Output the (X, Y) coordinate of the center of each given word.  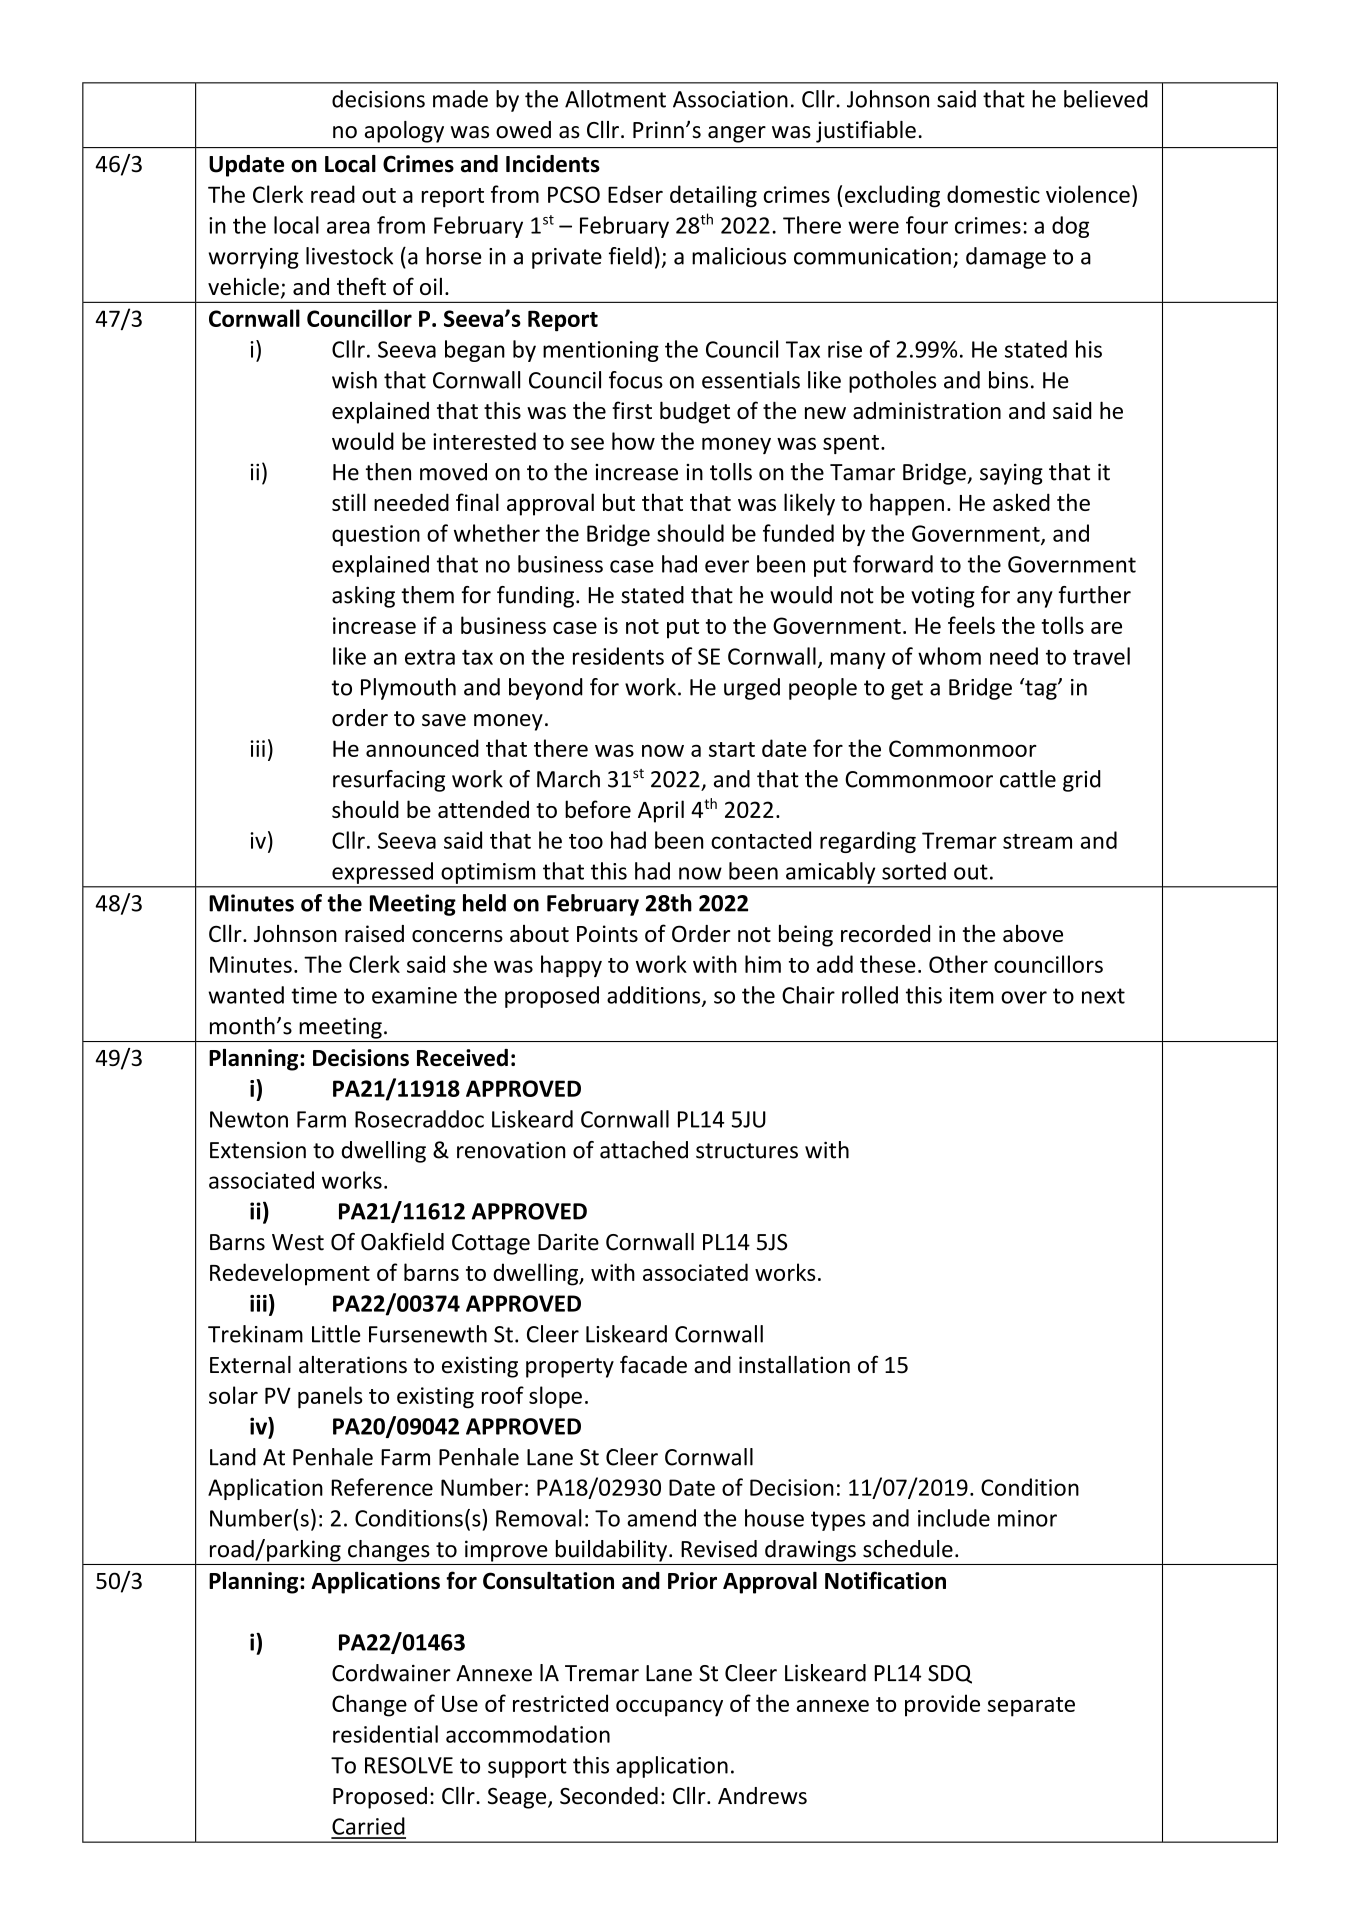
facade (653, 1364)
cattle (1028, 779)
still (349, 502)
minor (1027, 1518)
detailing (713, 196)
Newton (249, 1119)
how (633, 441)
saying (1011, 474)
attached (644, 1150)
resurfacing (389, 781)
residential (385, 1734)
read (333, 194)
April (661, 811)
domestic (993, 194)
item (972, 995)
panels (330, 1397)
